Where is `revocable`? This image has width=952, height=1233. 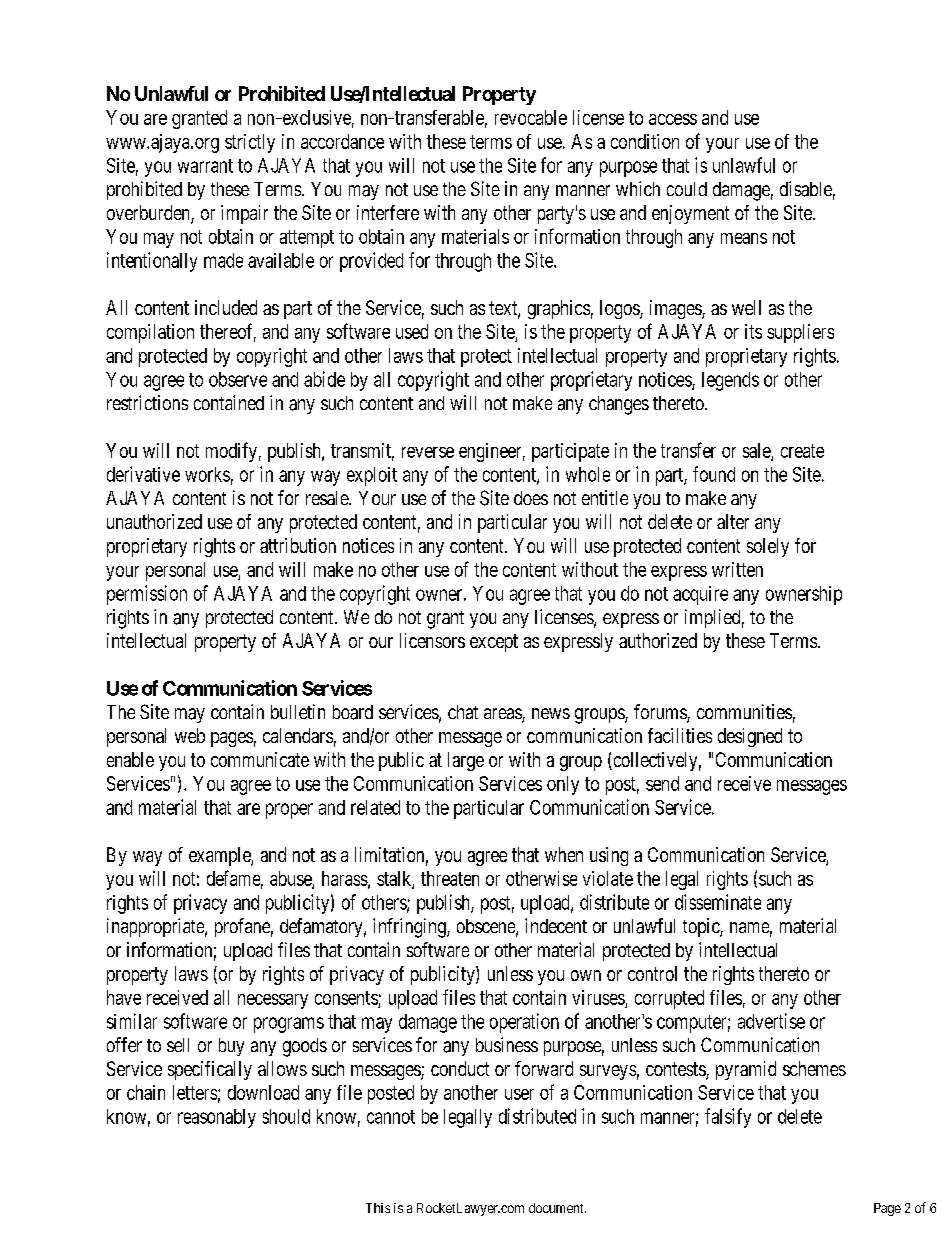
revocable is located at coordinates (531, 117).
